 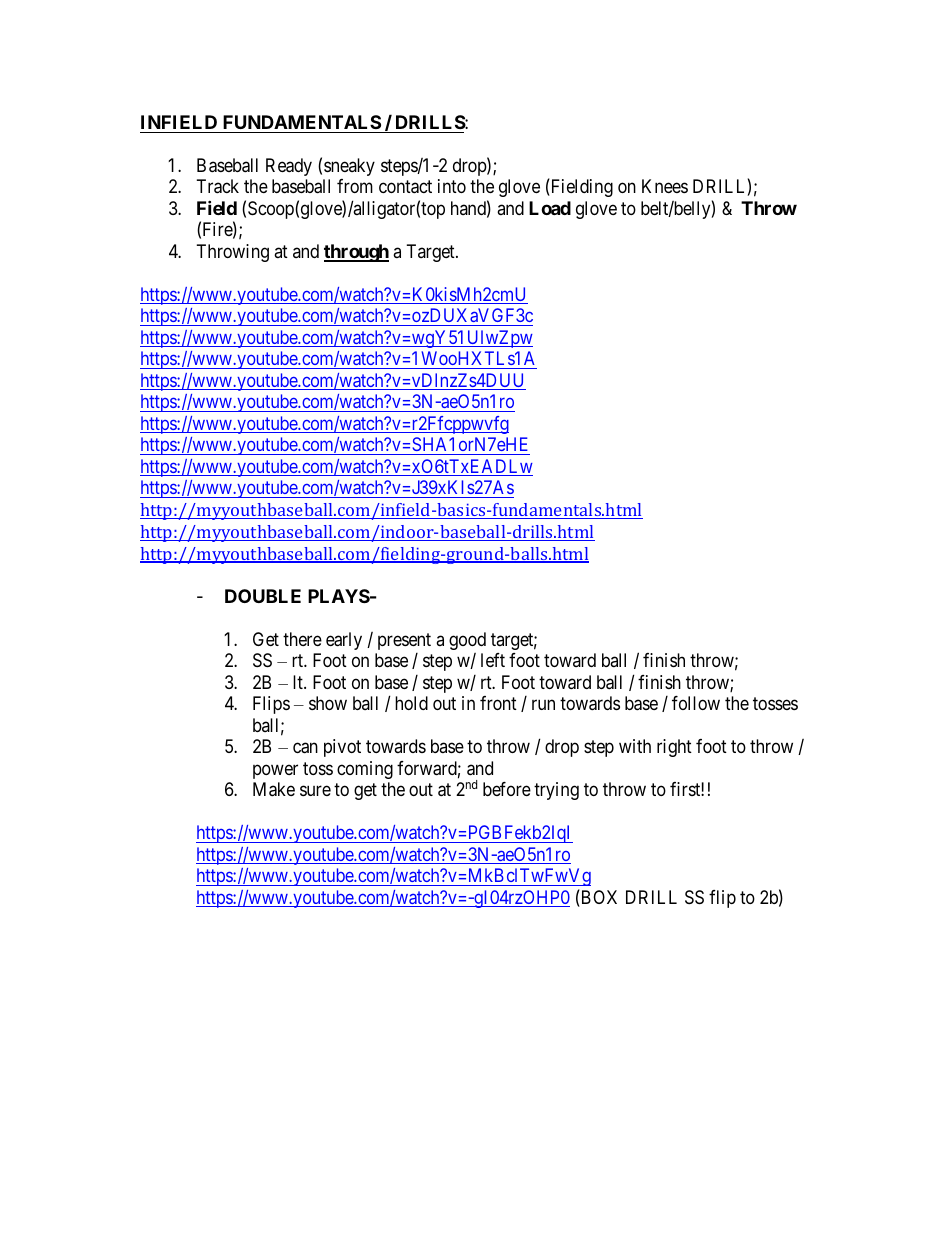 What do you see at coordinates (696, 703) in the image?
I see `follow` at bounding box center [696, 703].
